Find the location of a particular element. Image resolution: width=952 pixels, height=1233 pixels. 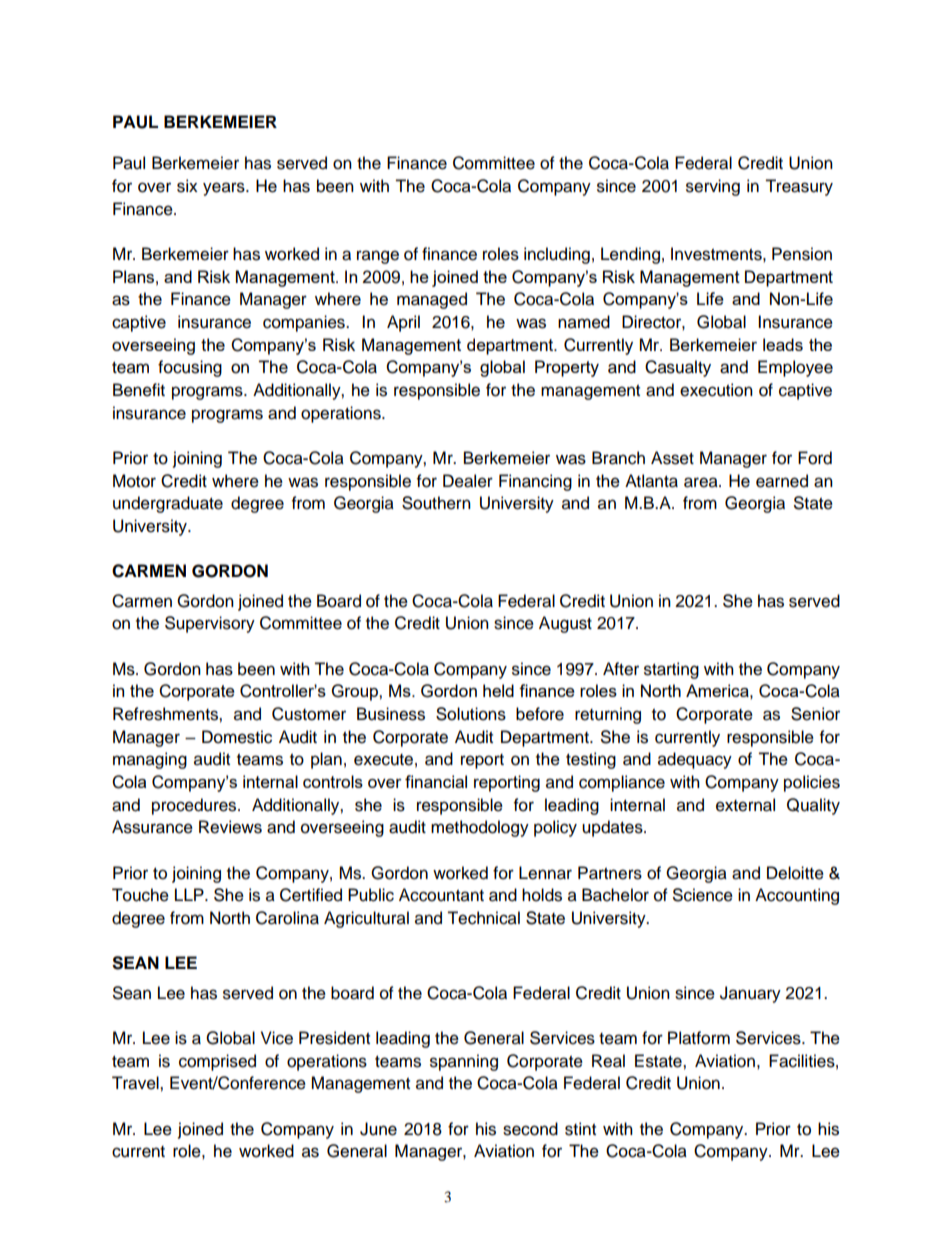

spanning is located at coordinates (464, 1062).
